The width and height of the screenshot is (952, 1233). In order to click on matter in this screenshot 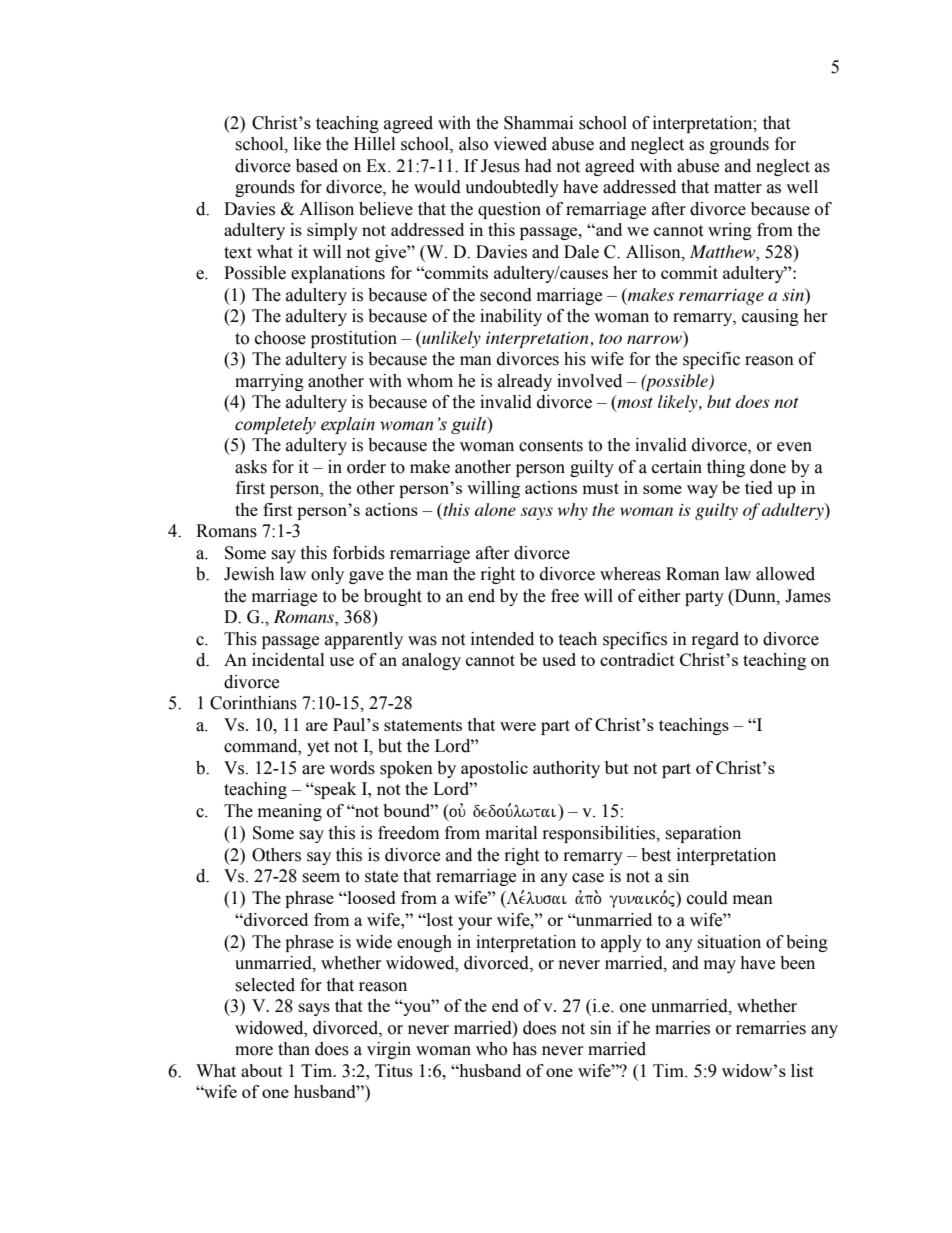, I will do `click(738, 188)`.
